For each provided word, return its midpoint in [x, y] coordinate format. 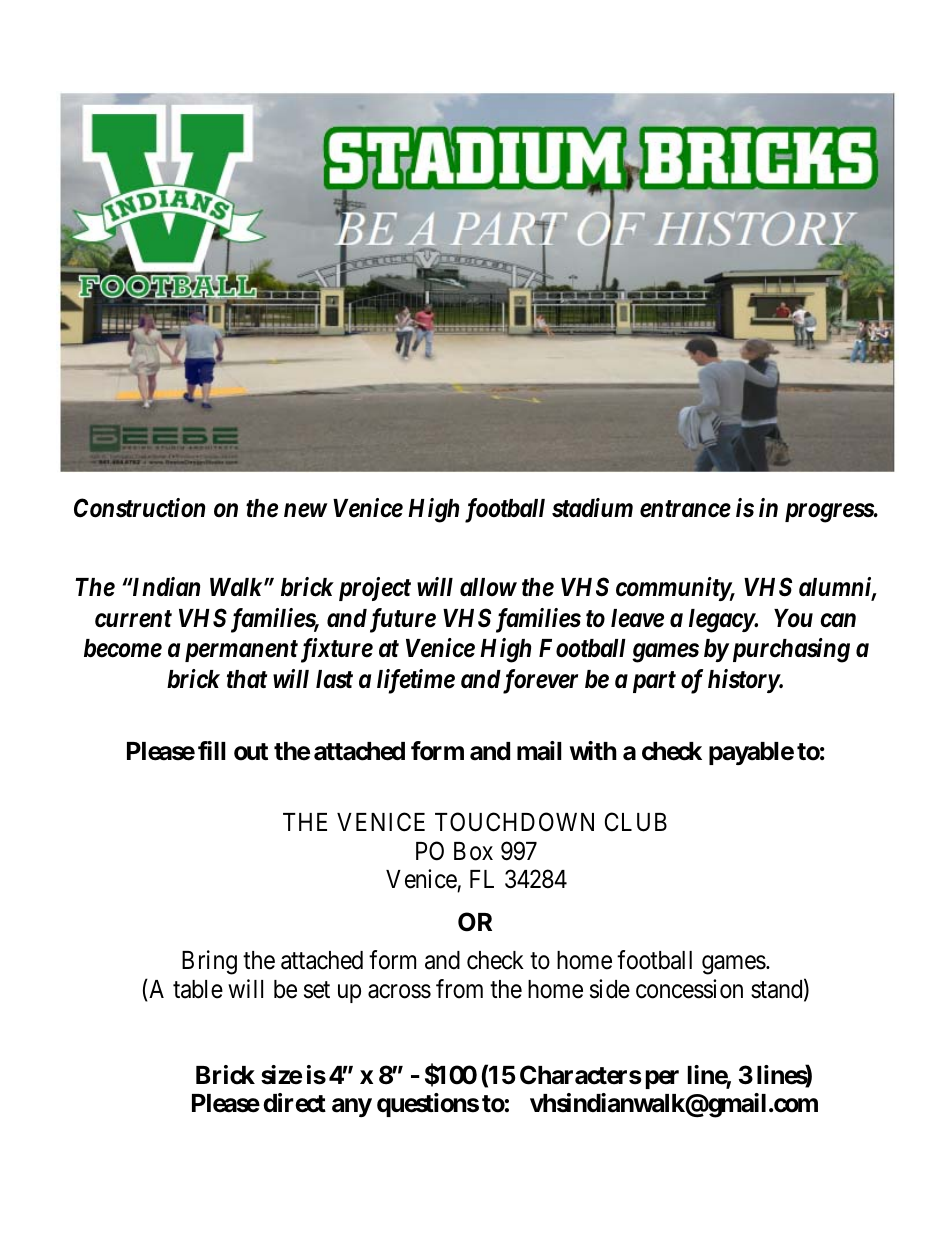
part [654, 682]
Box [473, 851]
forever [539, 681]
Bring [209, 962]
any [352, 1108]
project [375, 589]
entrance [685, 509]
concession [689, 989]
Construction [139, 508]
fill [212, 750]
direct [294, 1103]
